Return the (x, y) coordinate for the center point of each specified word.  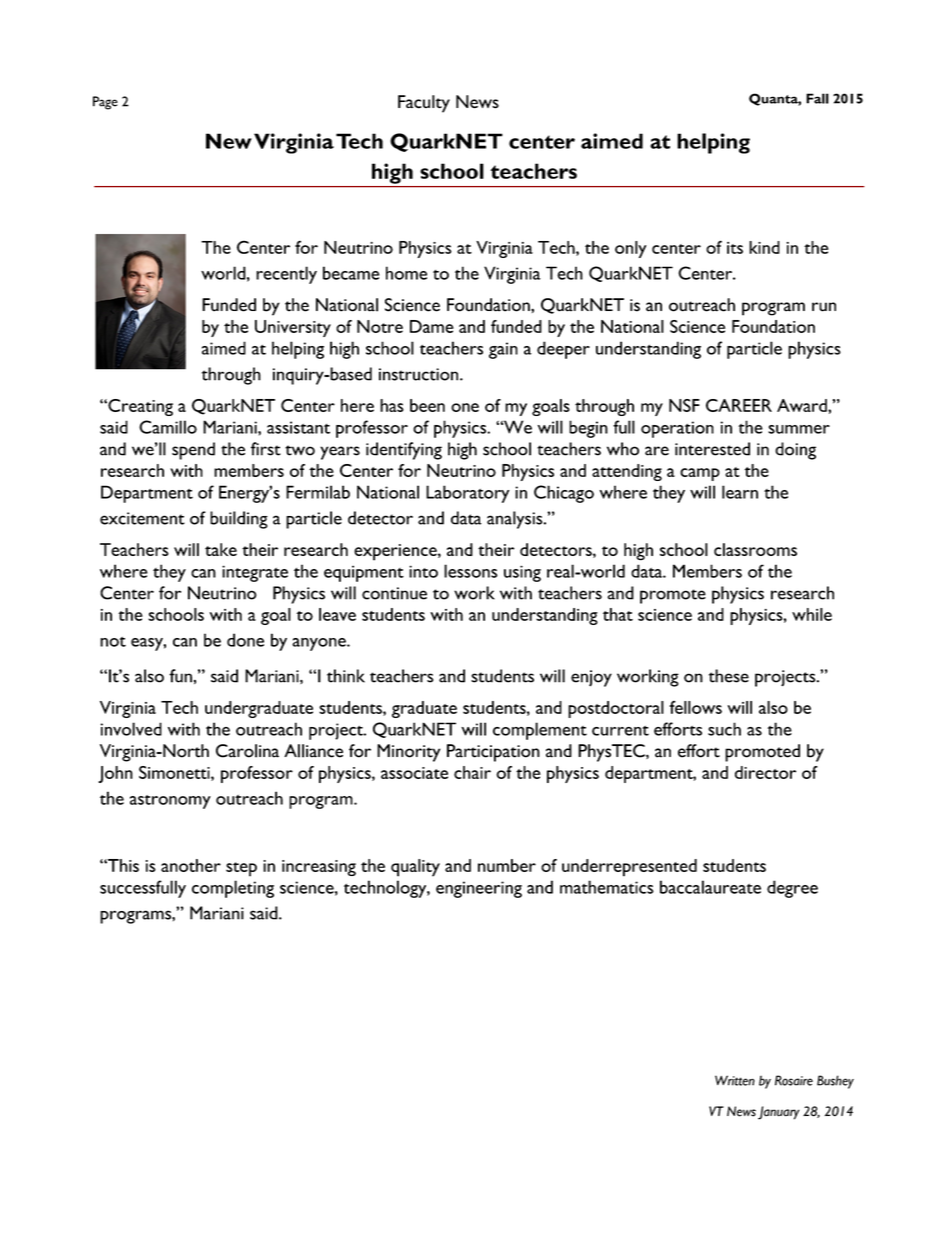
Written (735, 1080)
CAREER (739, 405)
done (245, 640)
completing (233, 889)
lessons (470, 571)
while (812, 614)
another (191, 865)
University (293, 328)
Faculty (424, 104)
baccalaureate (710, 887)
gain (503, 350)
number (507, 865)
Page (105, 103)
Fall (817, 98)
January (778, 1113)
